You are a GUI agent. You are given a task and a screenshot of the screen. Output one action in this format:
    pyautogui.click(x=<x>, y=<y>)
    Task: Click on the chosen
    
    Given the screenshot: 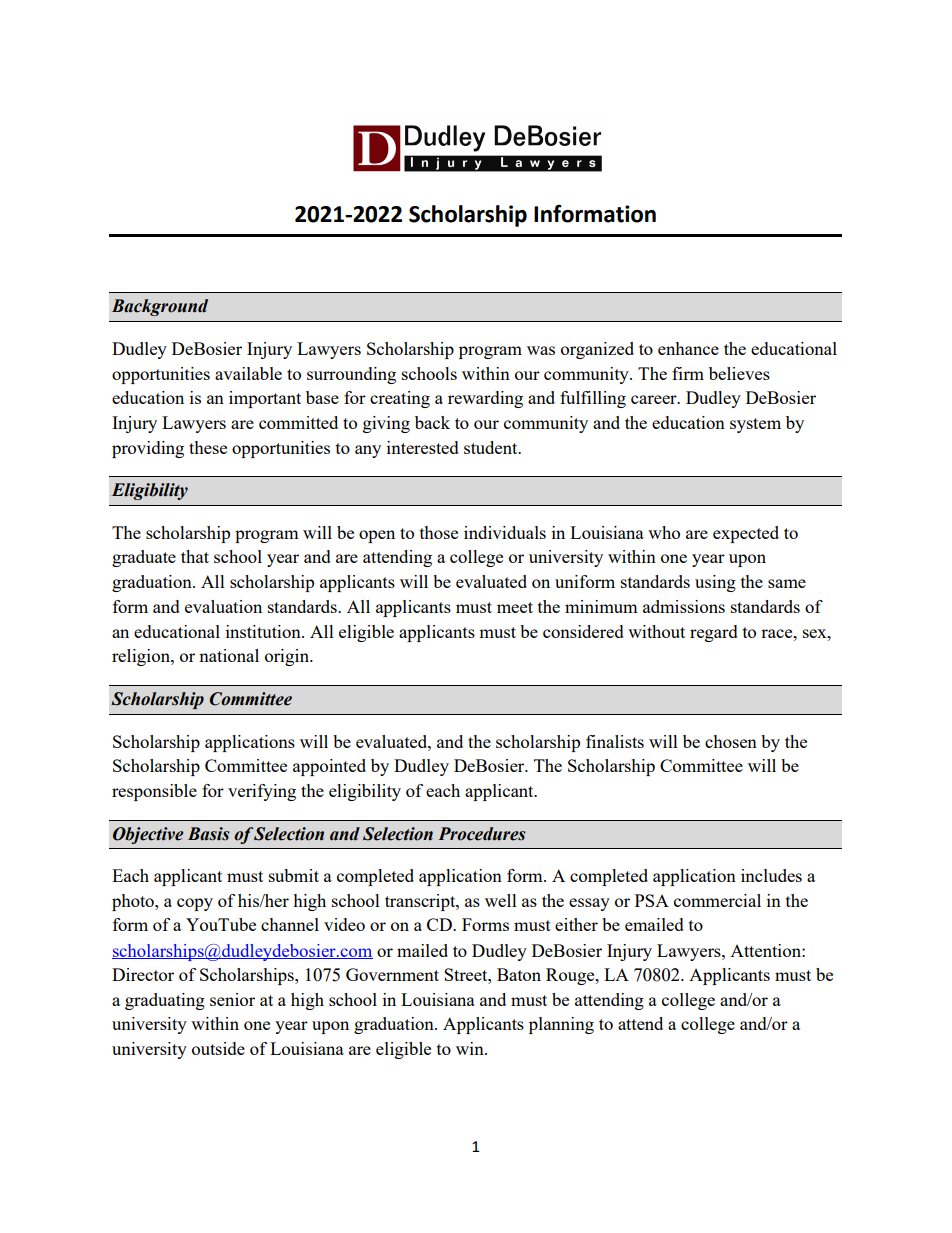 What is the action you would take?
    pyautogui.click(x=731, y=741)
